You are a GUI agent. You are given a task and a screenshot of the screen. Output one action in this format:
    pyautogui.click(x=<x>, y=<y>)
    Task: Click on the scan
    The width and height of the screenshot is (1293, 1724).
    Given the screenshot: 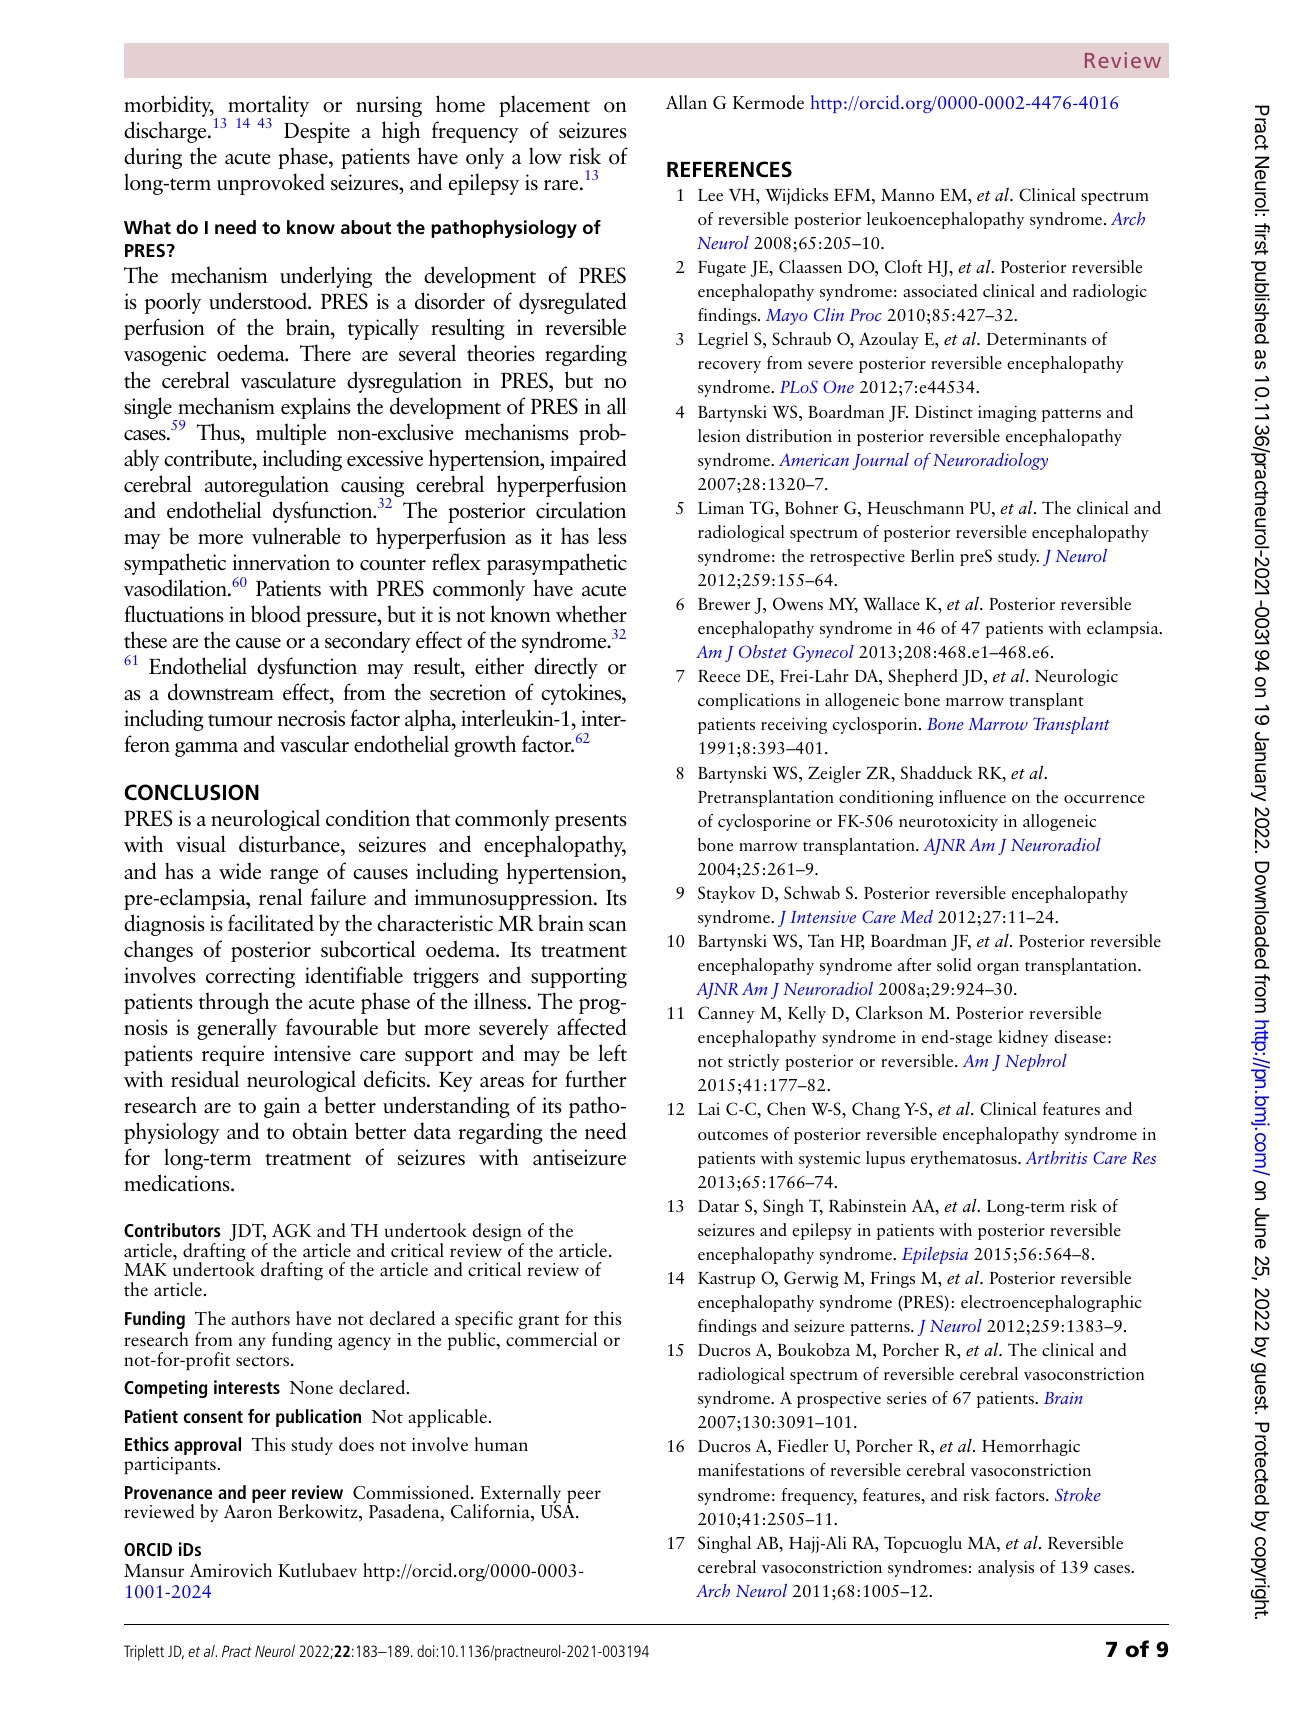 What is the action you would take?
    pyautogui.click(x=608, y=926)
